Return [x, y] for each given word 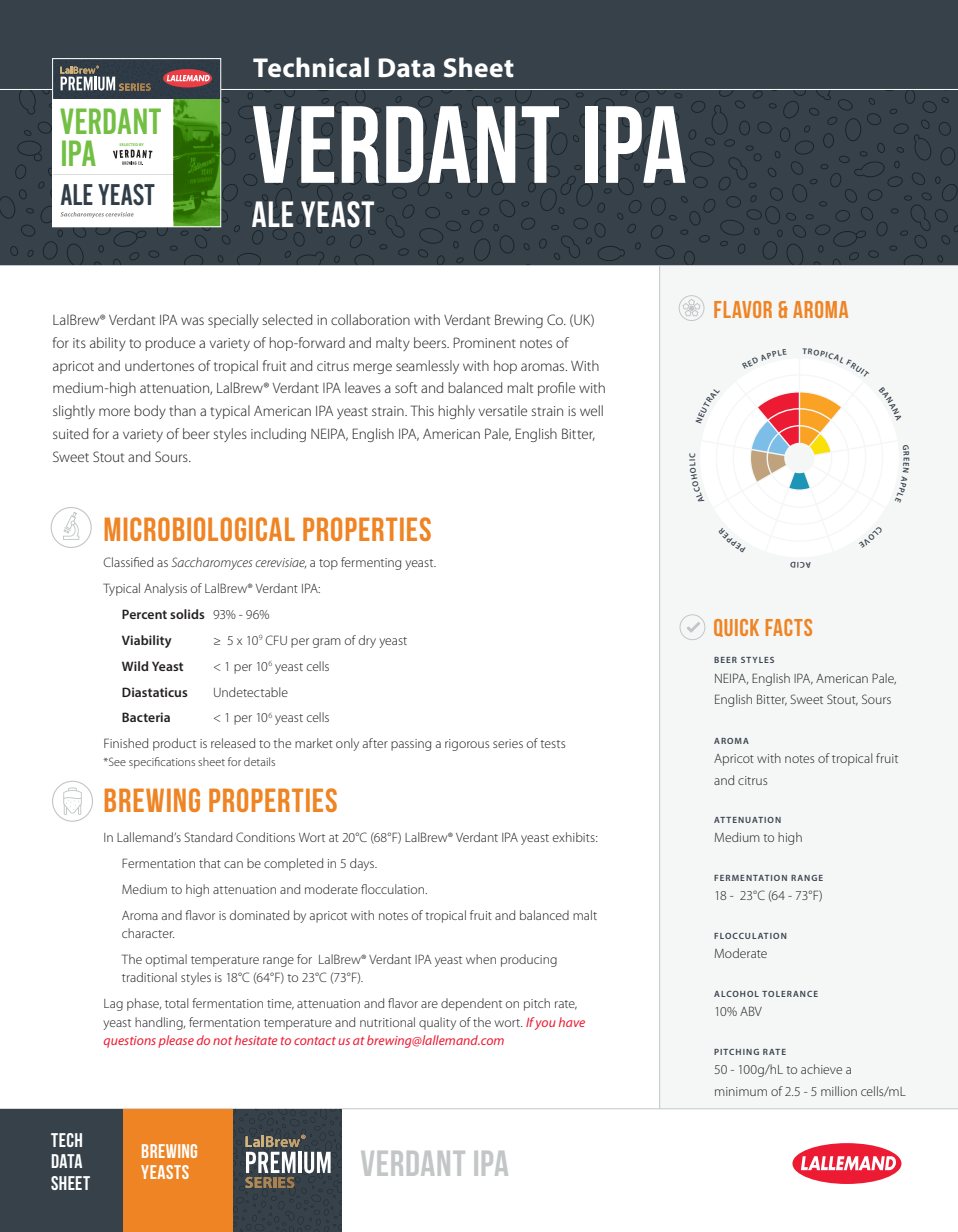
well [591, 410]
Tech [66, 1140]
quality [437, 1023]
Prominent [484, 342]
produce [170, 344]
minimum [741, 1091]
